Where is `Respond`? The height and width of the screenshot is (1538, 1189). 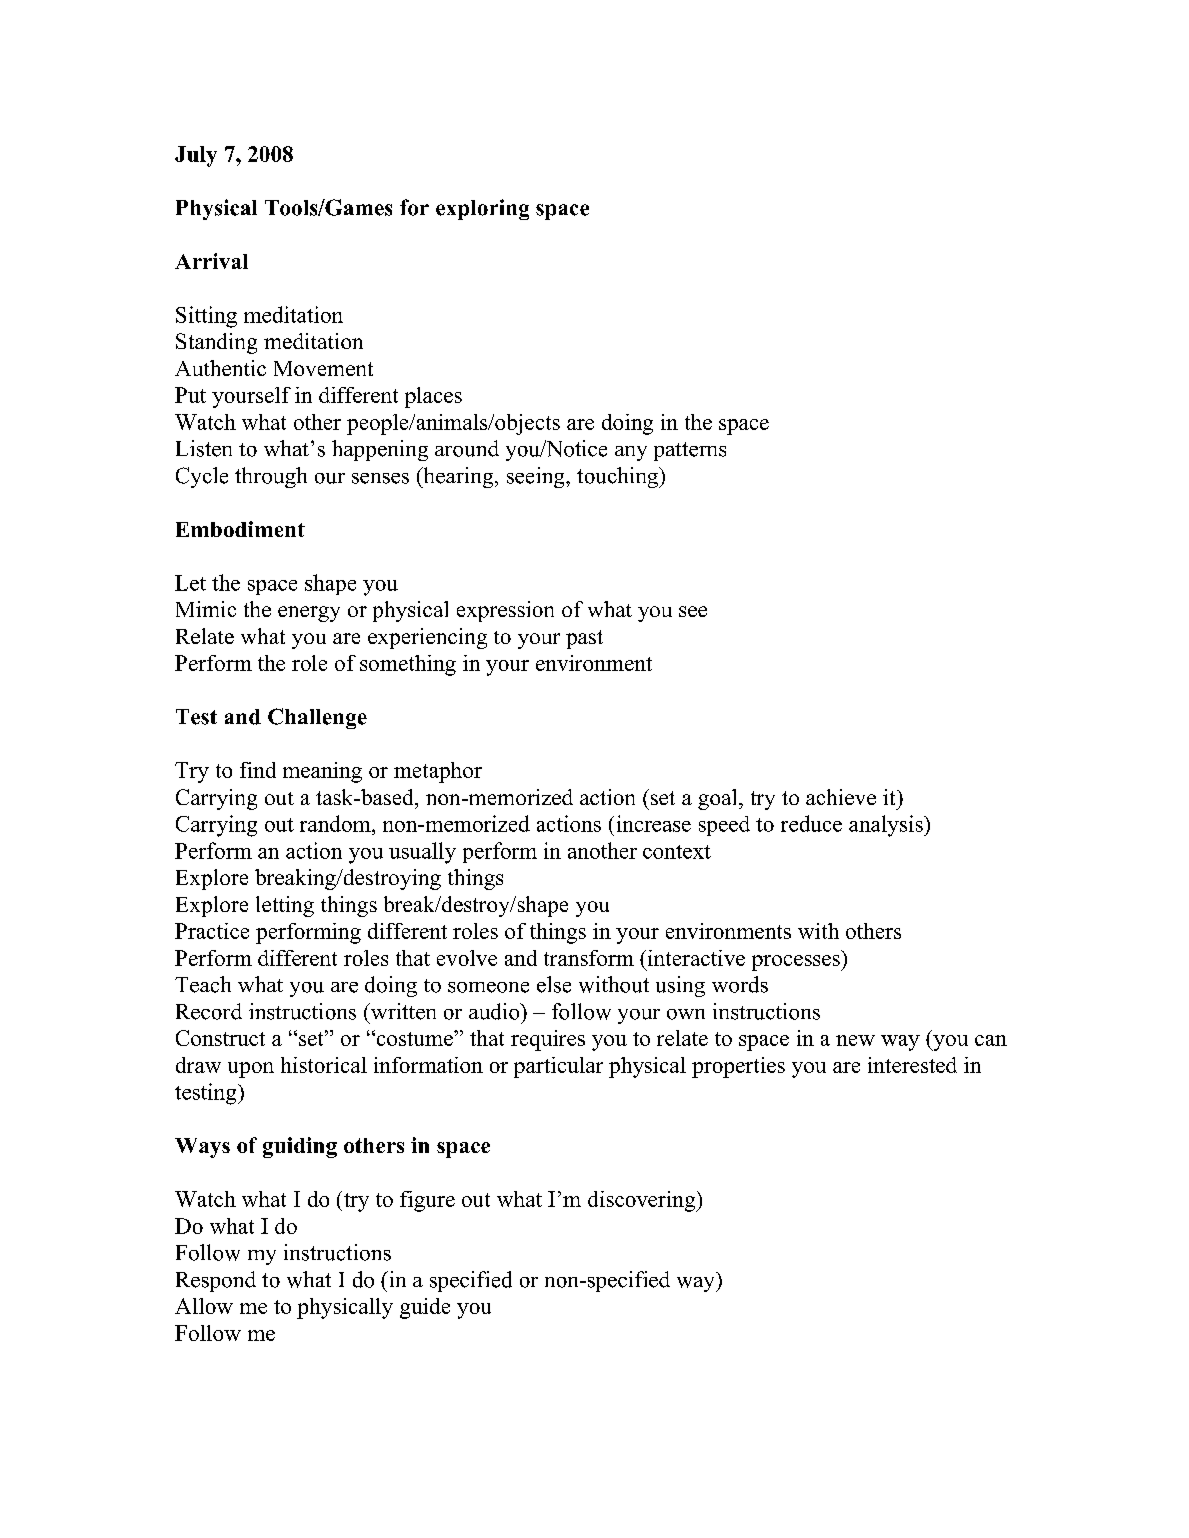
Respond is located at coordinates (216, 1281).
